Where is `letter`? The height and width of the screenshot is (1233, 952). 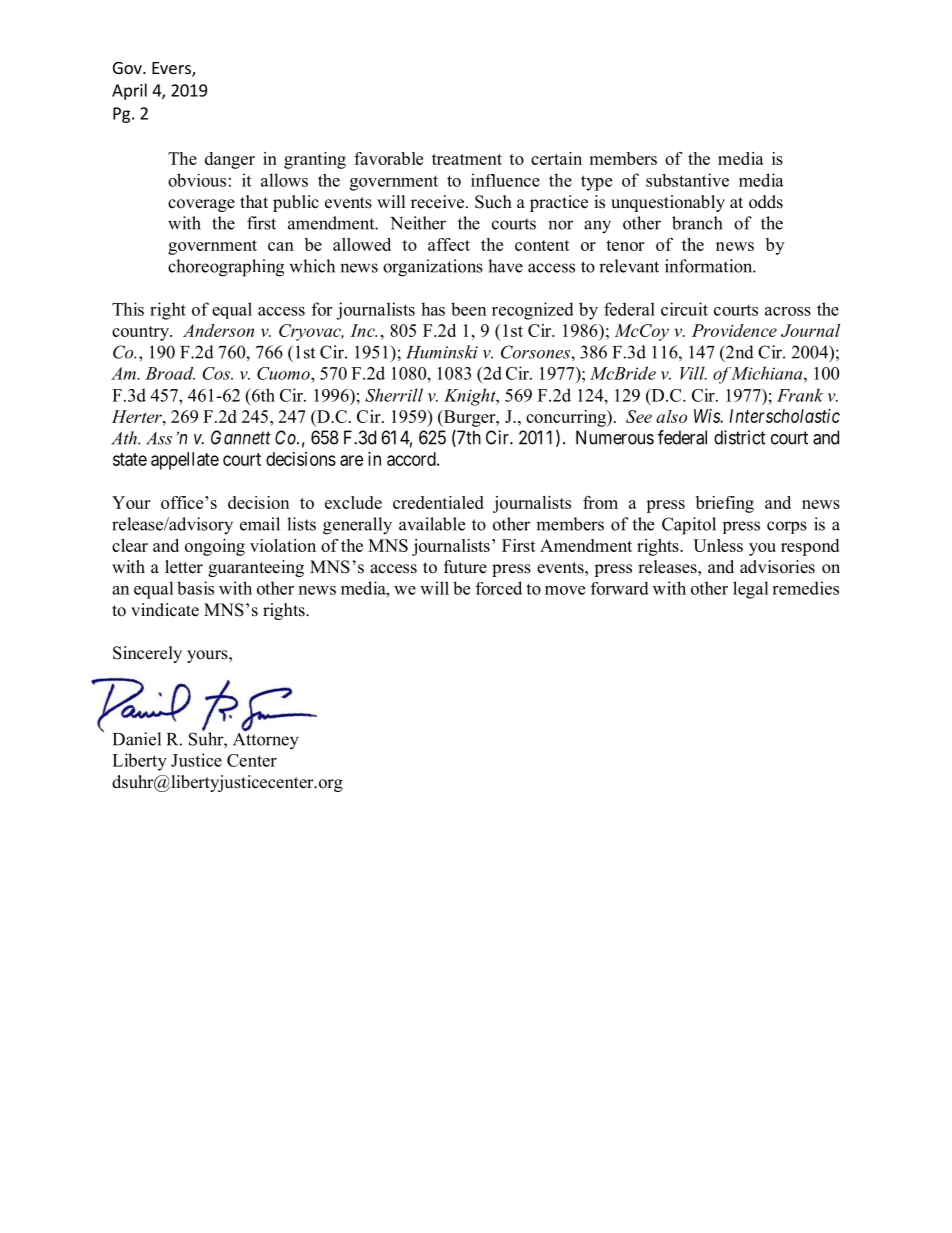
letter is located at coordinates (184, 567).
